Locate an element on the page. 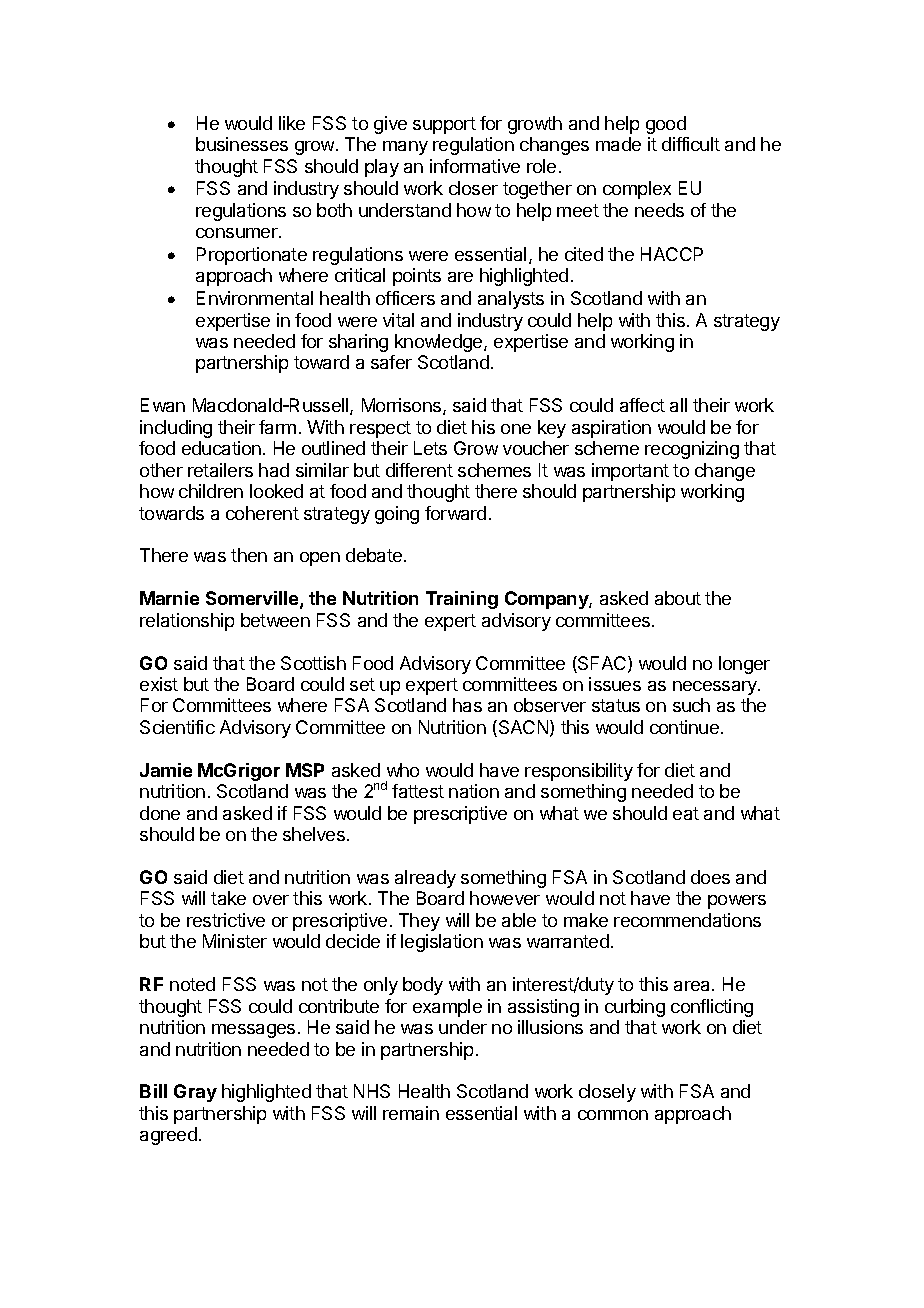 This image has height=1308, width=924. Training is located at coordinates (462, 600).
